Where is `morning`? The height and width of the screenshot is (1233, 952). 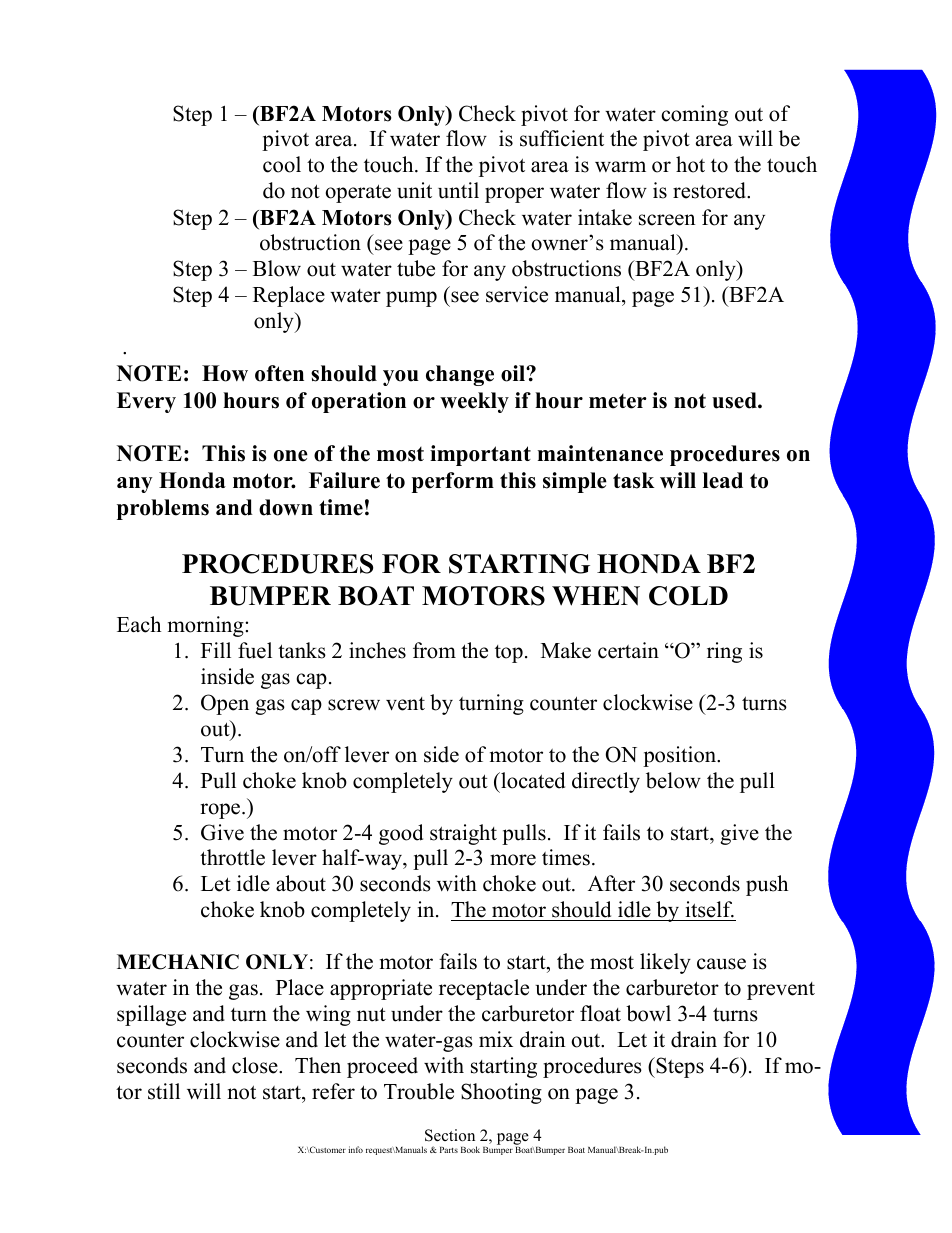 morning is located at coordinates (207, 626).
